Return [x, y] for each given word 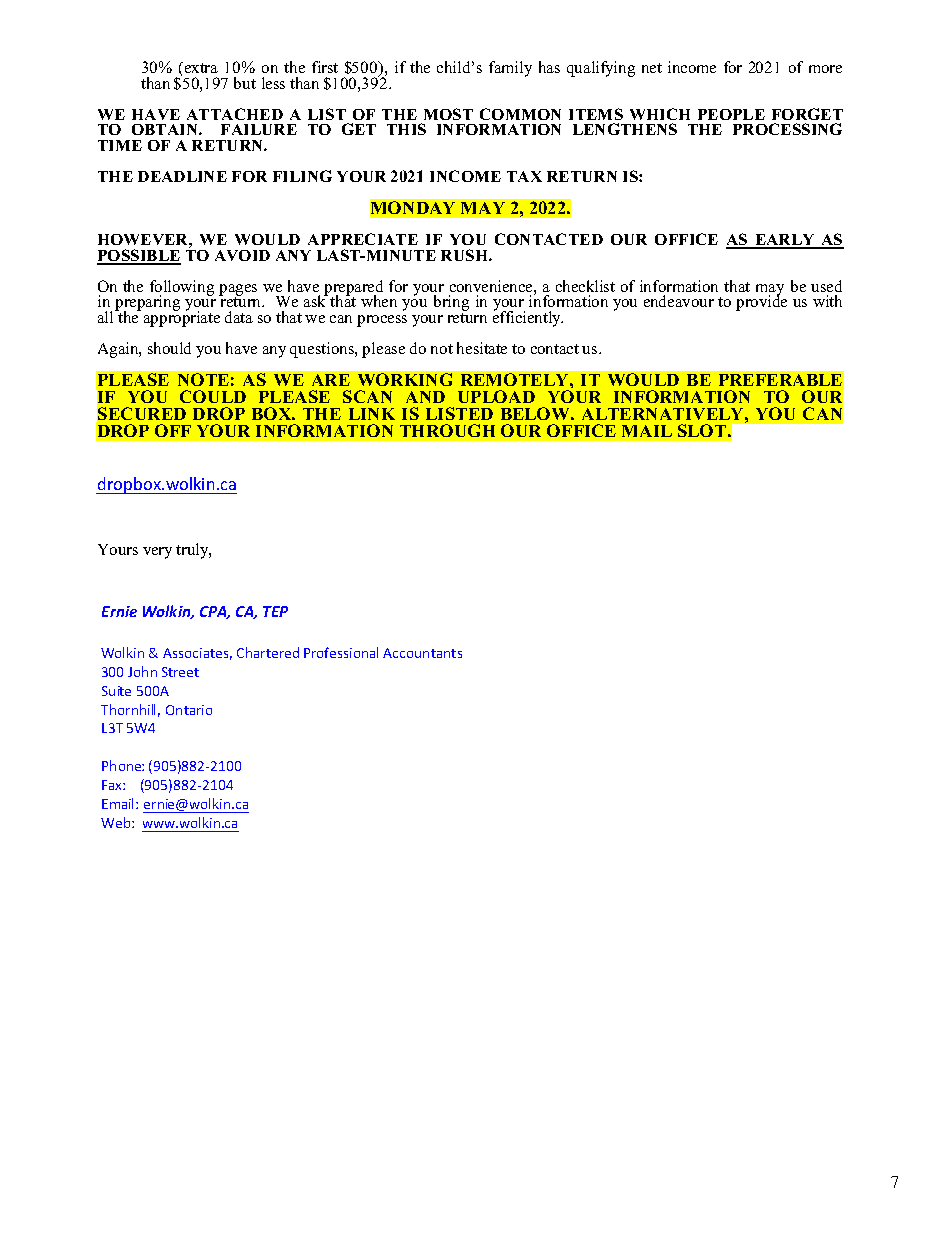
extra [200, 67]
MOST [448, 114]
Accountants [422, 653]
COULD [213, 396]
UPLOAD [496, 396]
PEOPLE [731, 114]
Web [117, 822]
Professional [341, 652]
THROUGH [447, 430]
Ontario [189, 710]
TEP [275, 611]
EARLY [784, 241]
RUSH [465, 255]
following [182, 288]
